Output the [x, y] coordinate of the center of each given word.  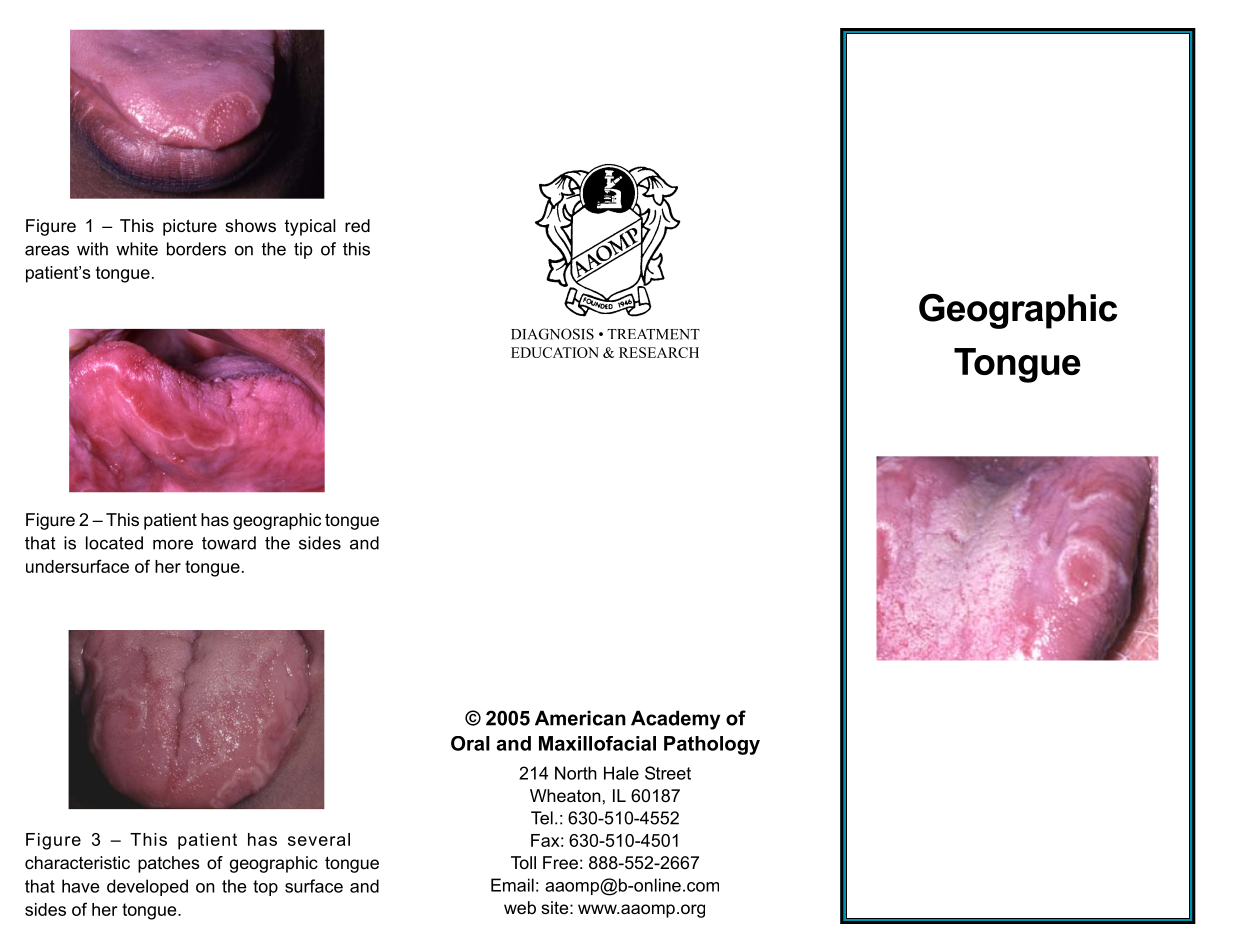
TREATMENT [653, 334]
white [137, 249]
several [319, 839]
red [357, 225]
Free [560, 862]
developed [147, 887]
